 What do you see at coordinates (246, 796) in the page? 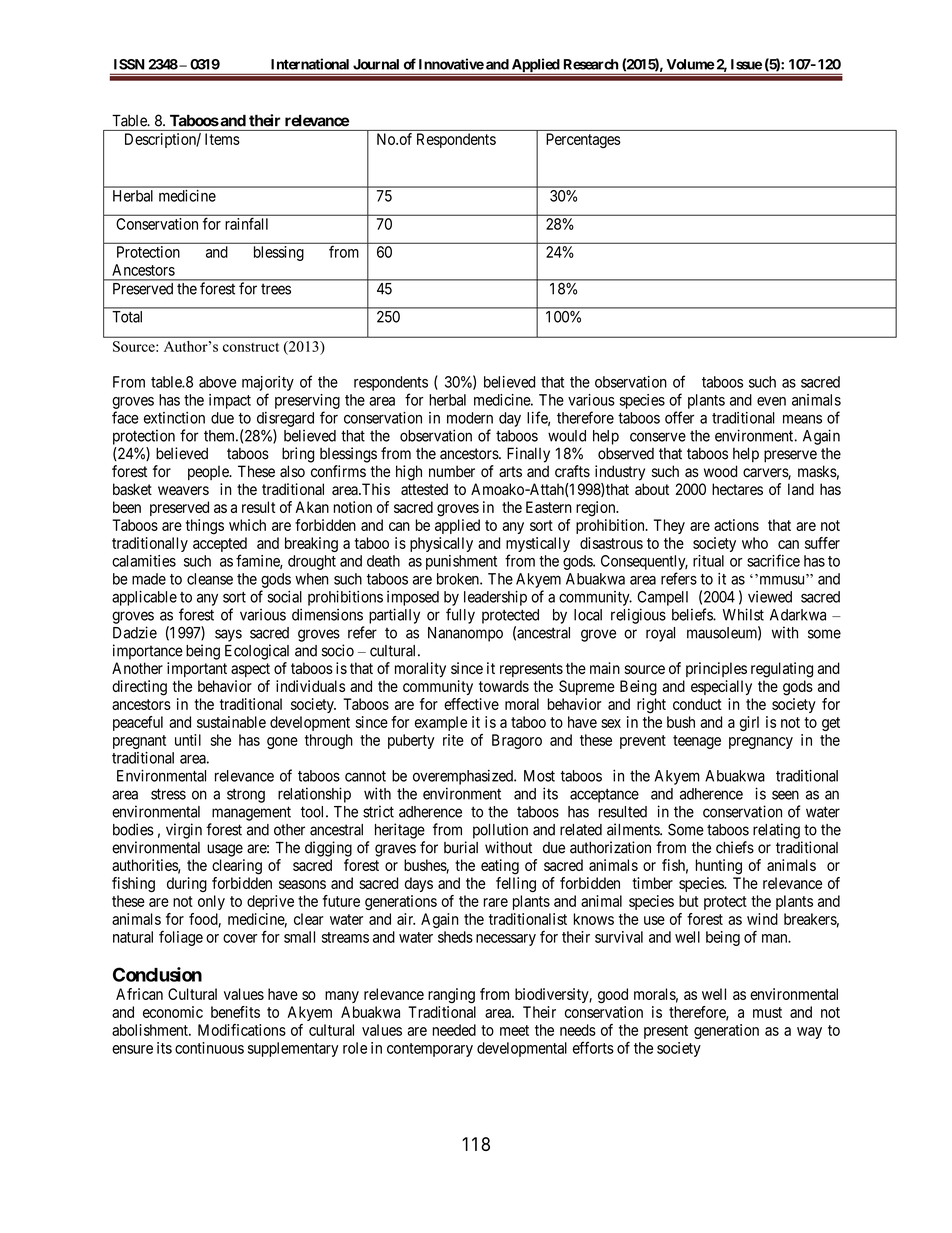
I see `strong` at bounding box center [246, 796].
